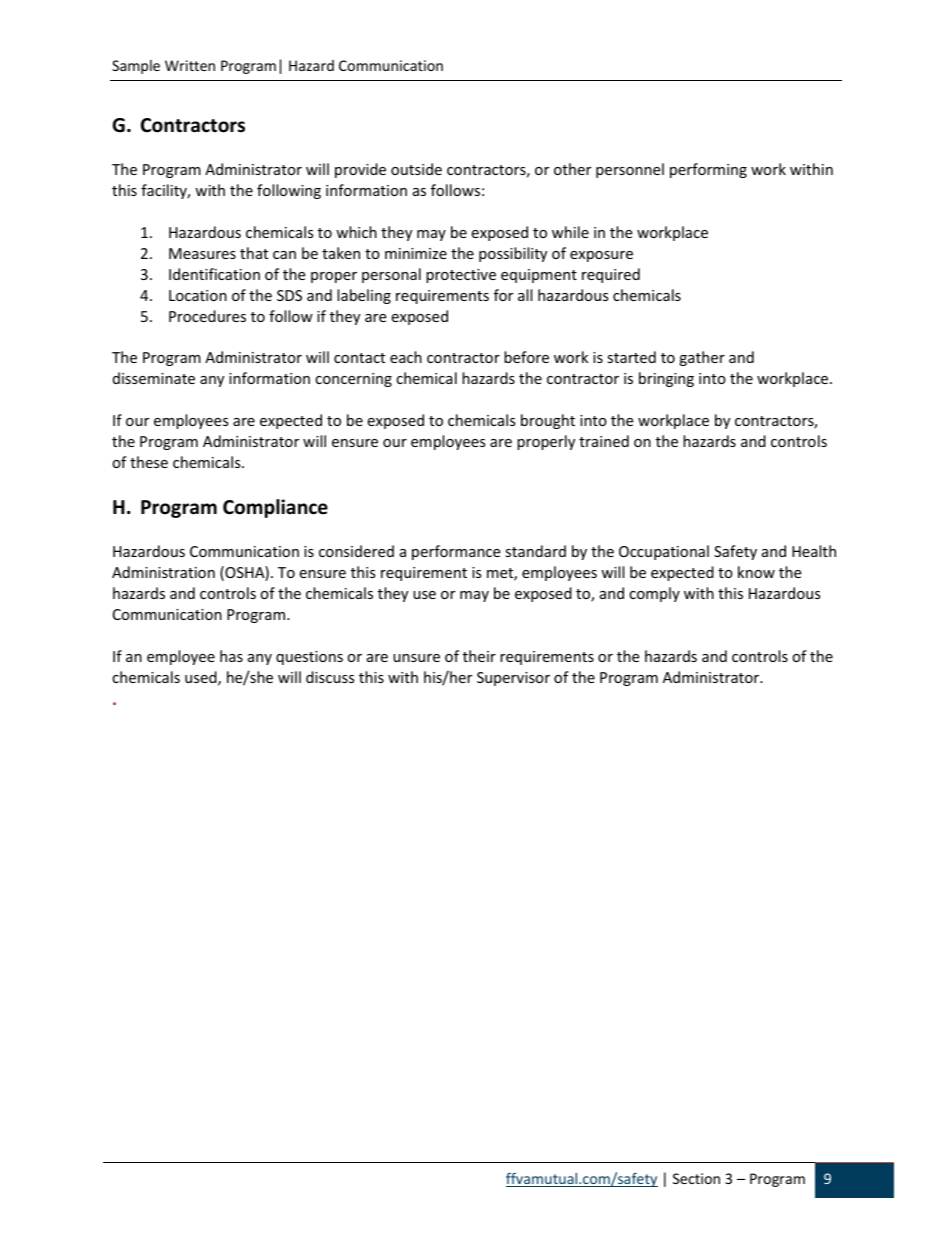  Describe the element at coordinates (416, 169) in the screenshot. I see `outside` at that location.
